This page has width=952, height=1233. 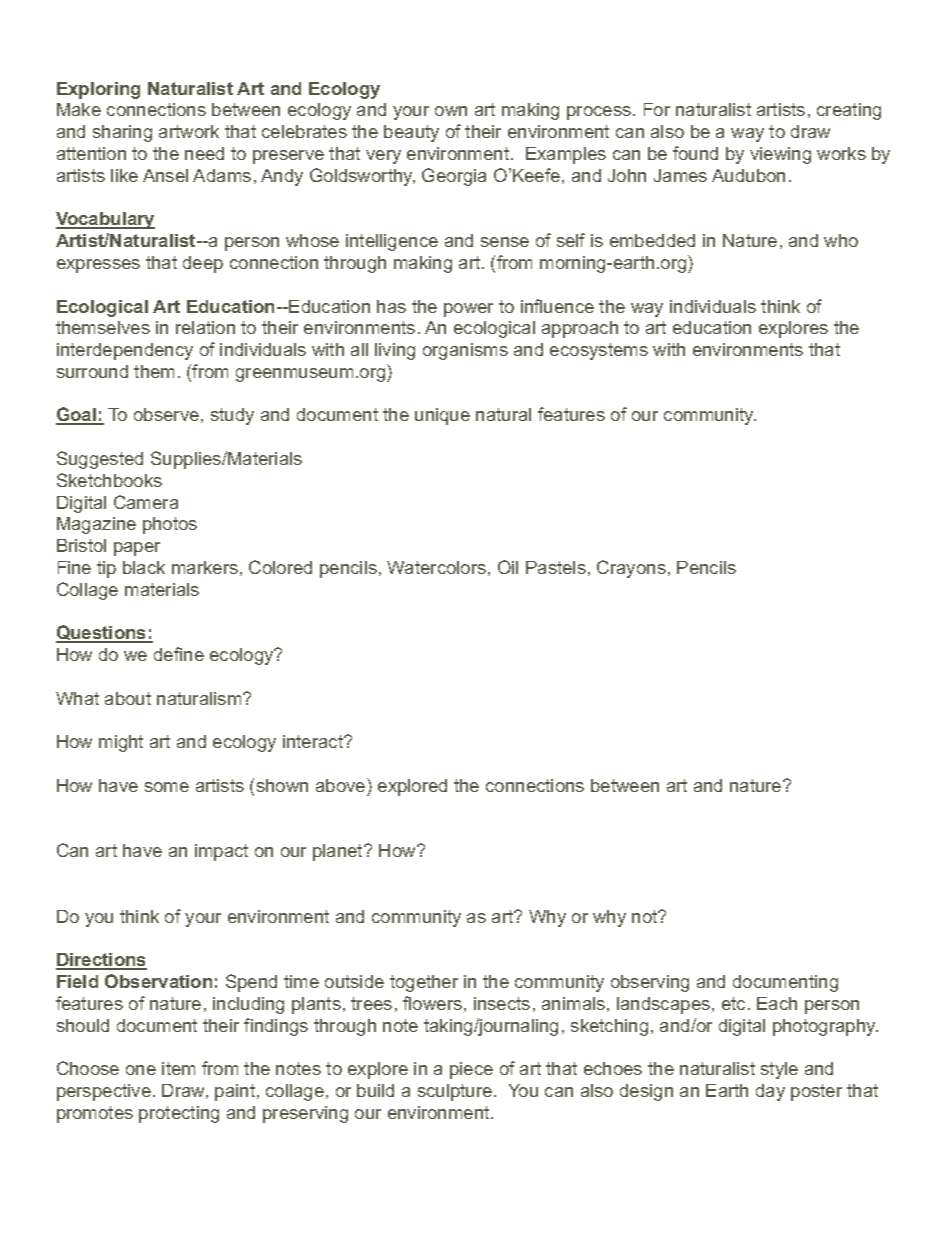 What do you see at coordinates (144, 567) in the page?
I see `black` at bounding box center [144, 567].
